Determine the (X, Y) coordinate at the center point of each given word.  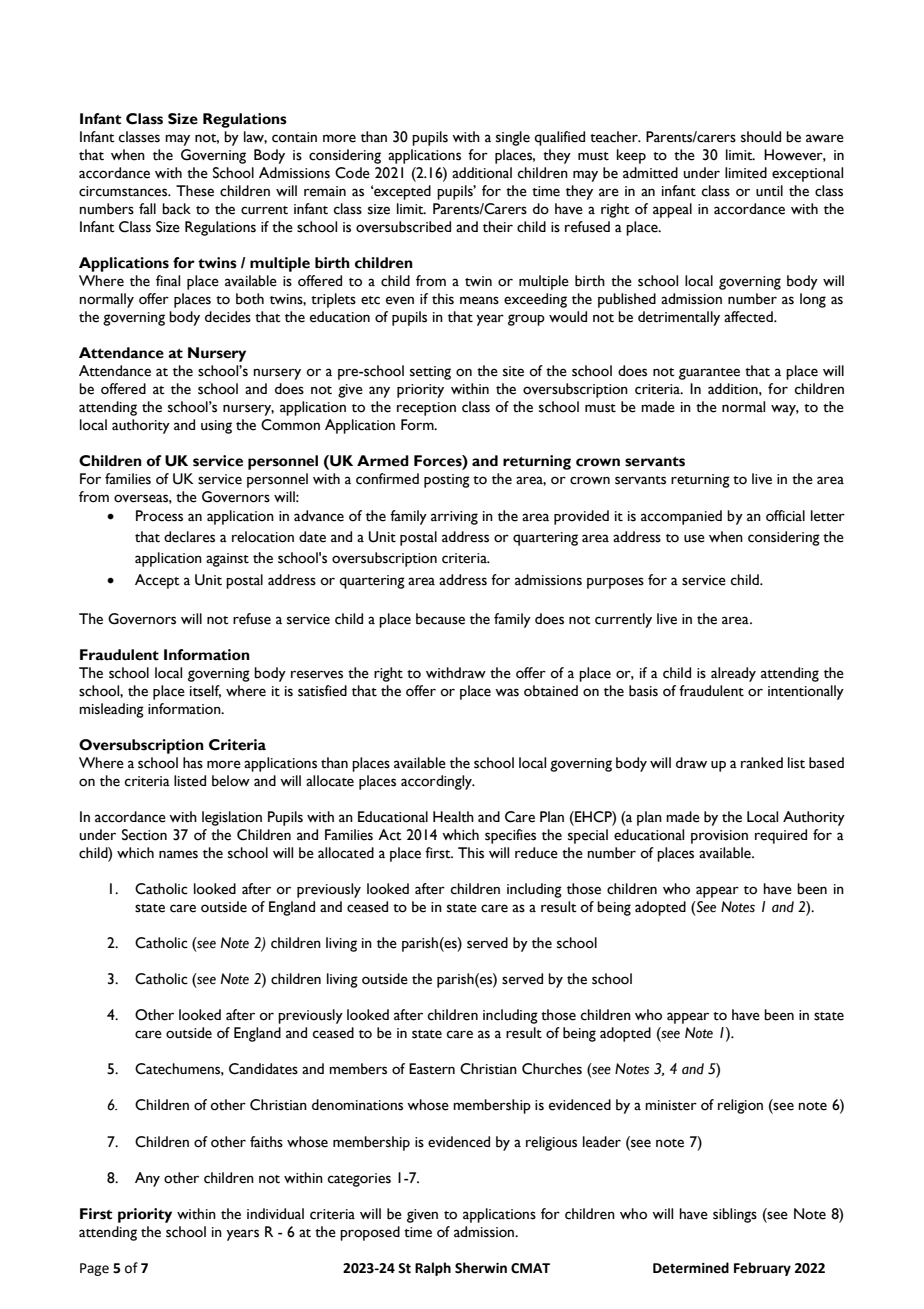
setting (430, 373)
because (440, 619)
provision (719, 837)
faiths (266, 1142)
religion (740, 1106)
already (733, 674)
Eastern (432, 1069)
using (216, 427)
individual (275, 1214)
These (195, 191)
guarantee (709, 374)
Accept (157, 581)
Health (453, 817)
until (769, 191)
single (513, 138)
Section (144, 835)
